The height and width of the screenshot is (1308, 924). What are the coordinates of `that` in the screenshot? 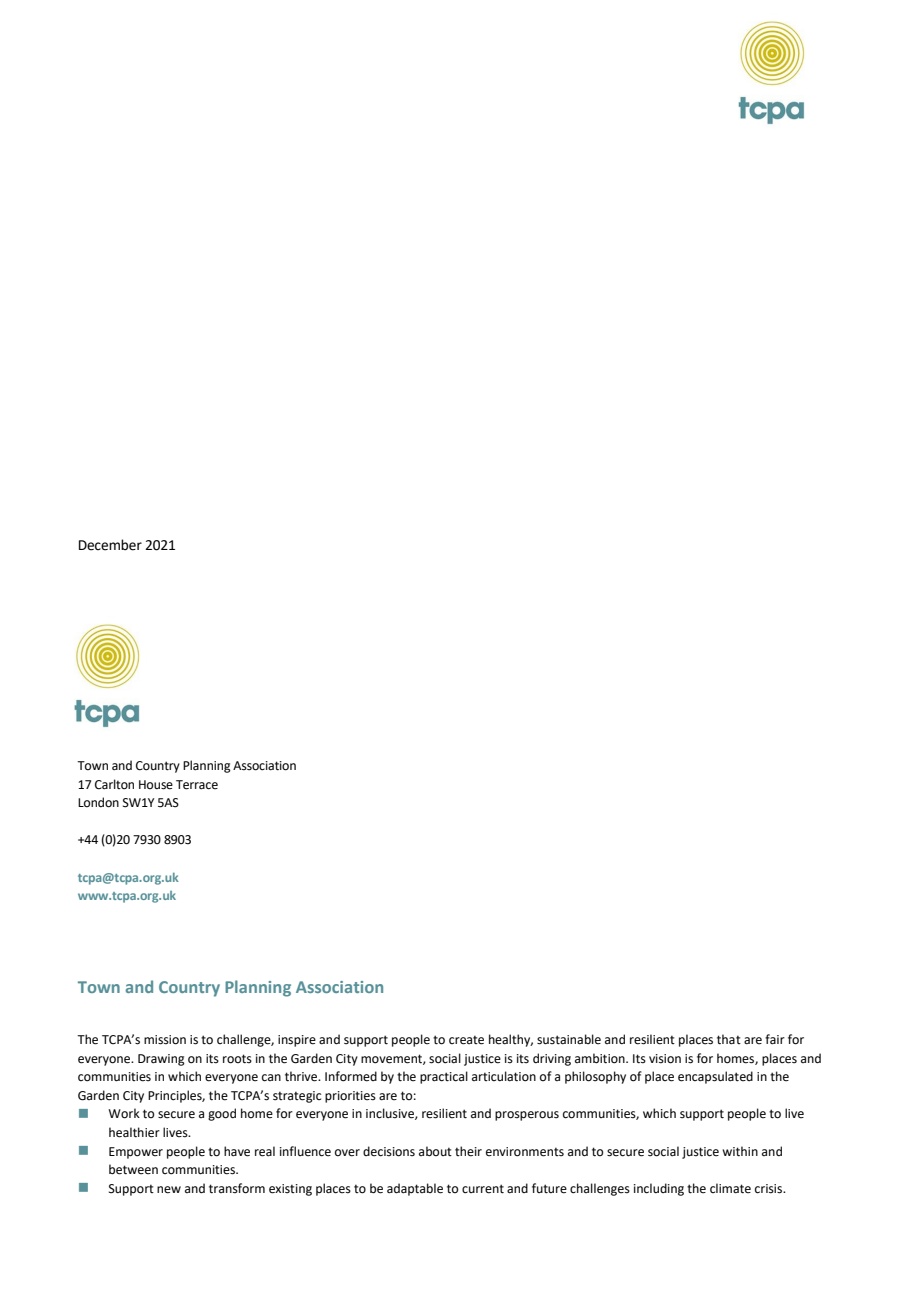 It's located at (729, 1039).
